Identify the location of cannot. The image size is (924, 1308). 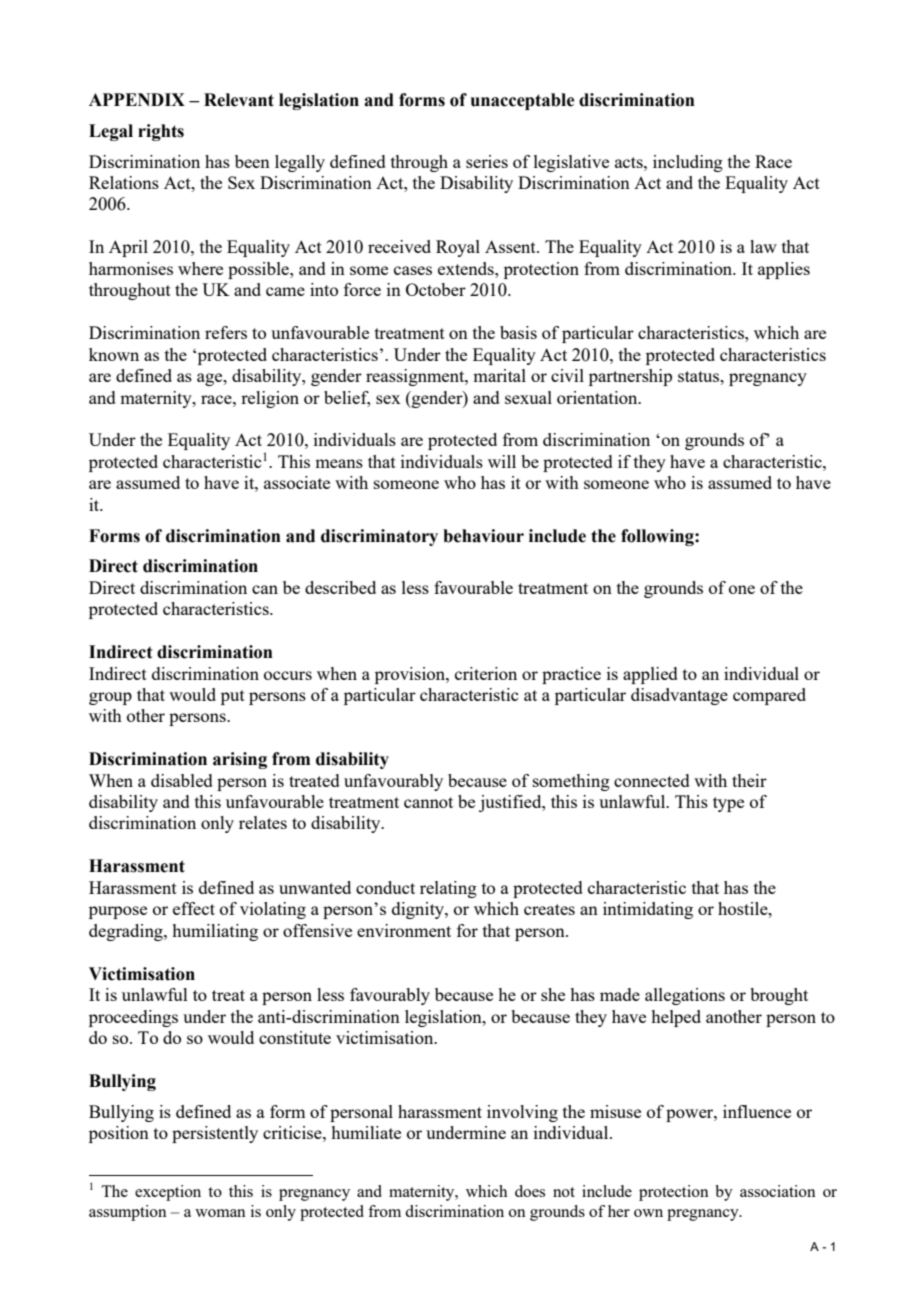
(428, 802).
